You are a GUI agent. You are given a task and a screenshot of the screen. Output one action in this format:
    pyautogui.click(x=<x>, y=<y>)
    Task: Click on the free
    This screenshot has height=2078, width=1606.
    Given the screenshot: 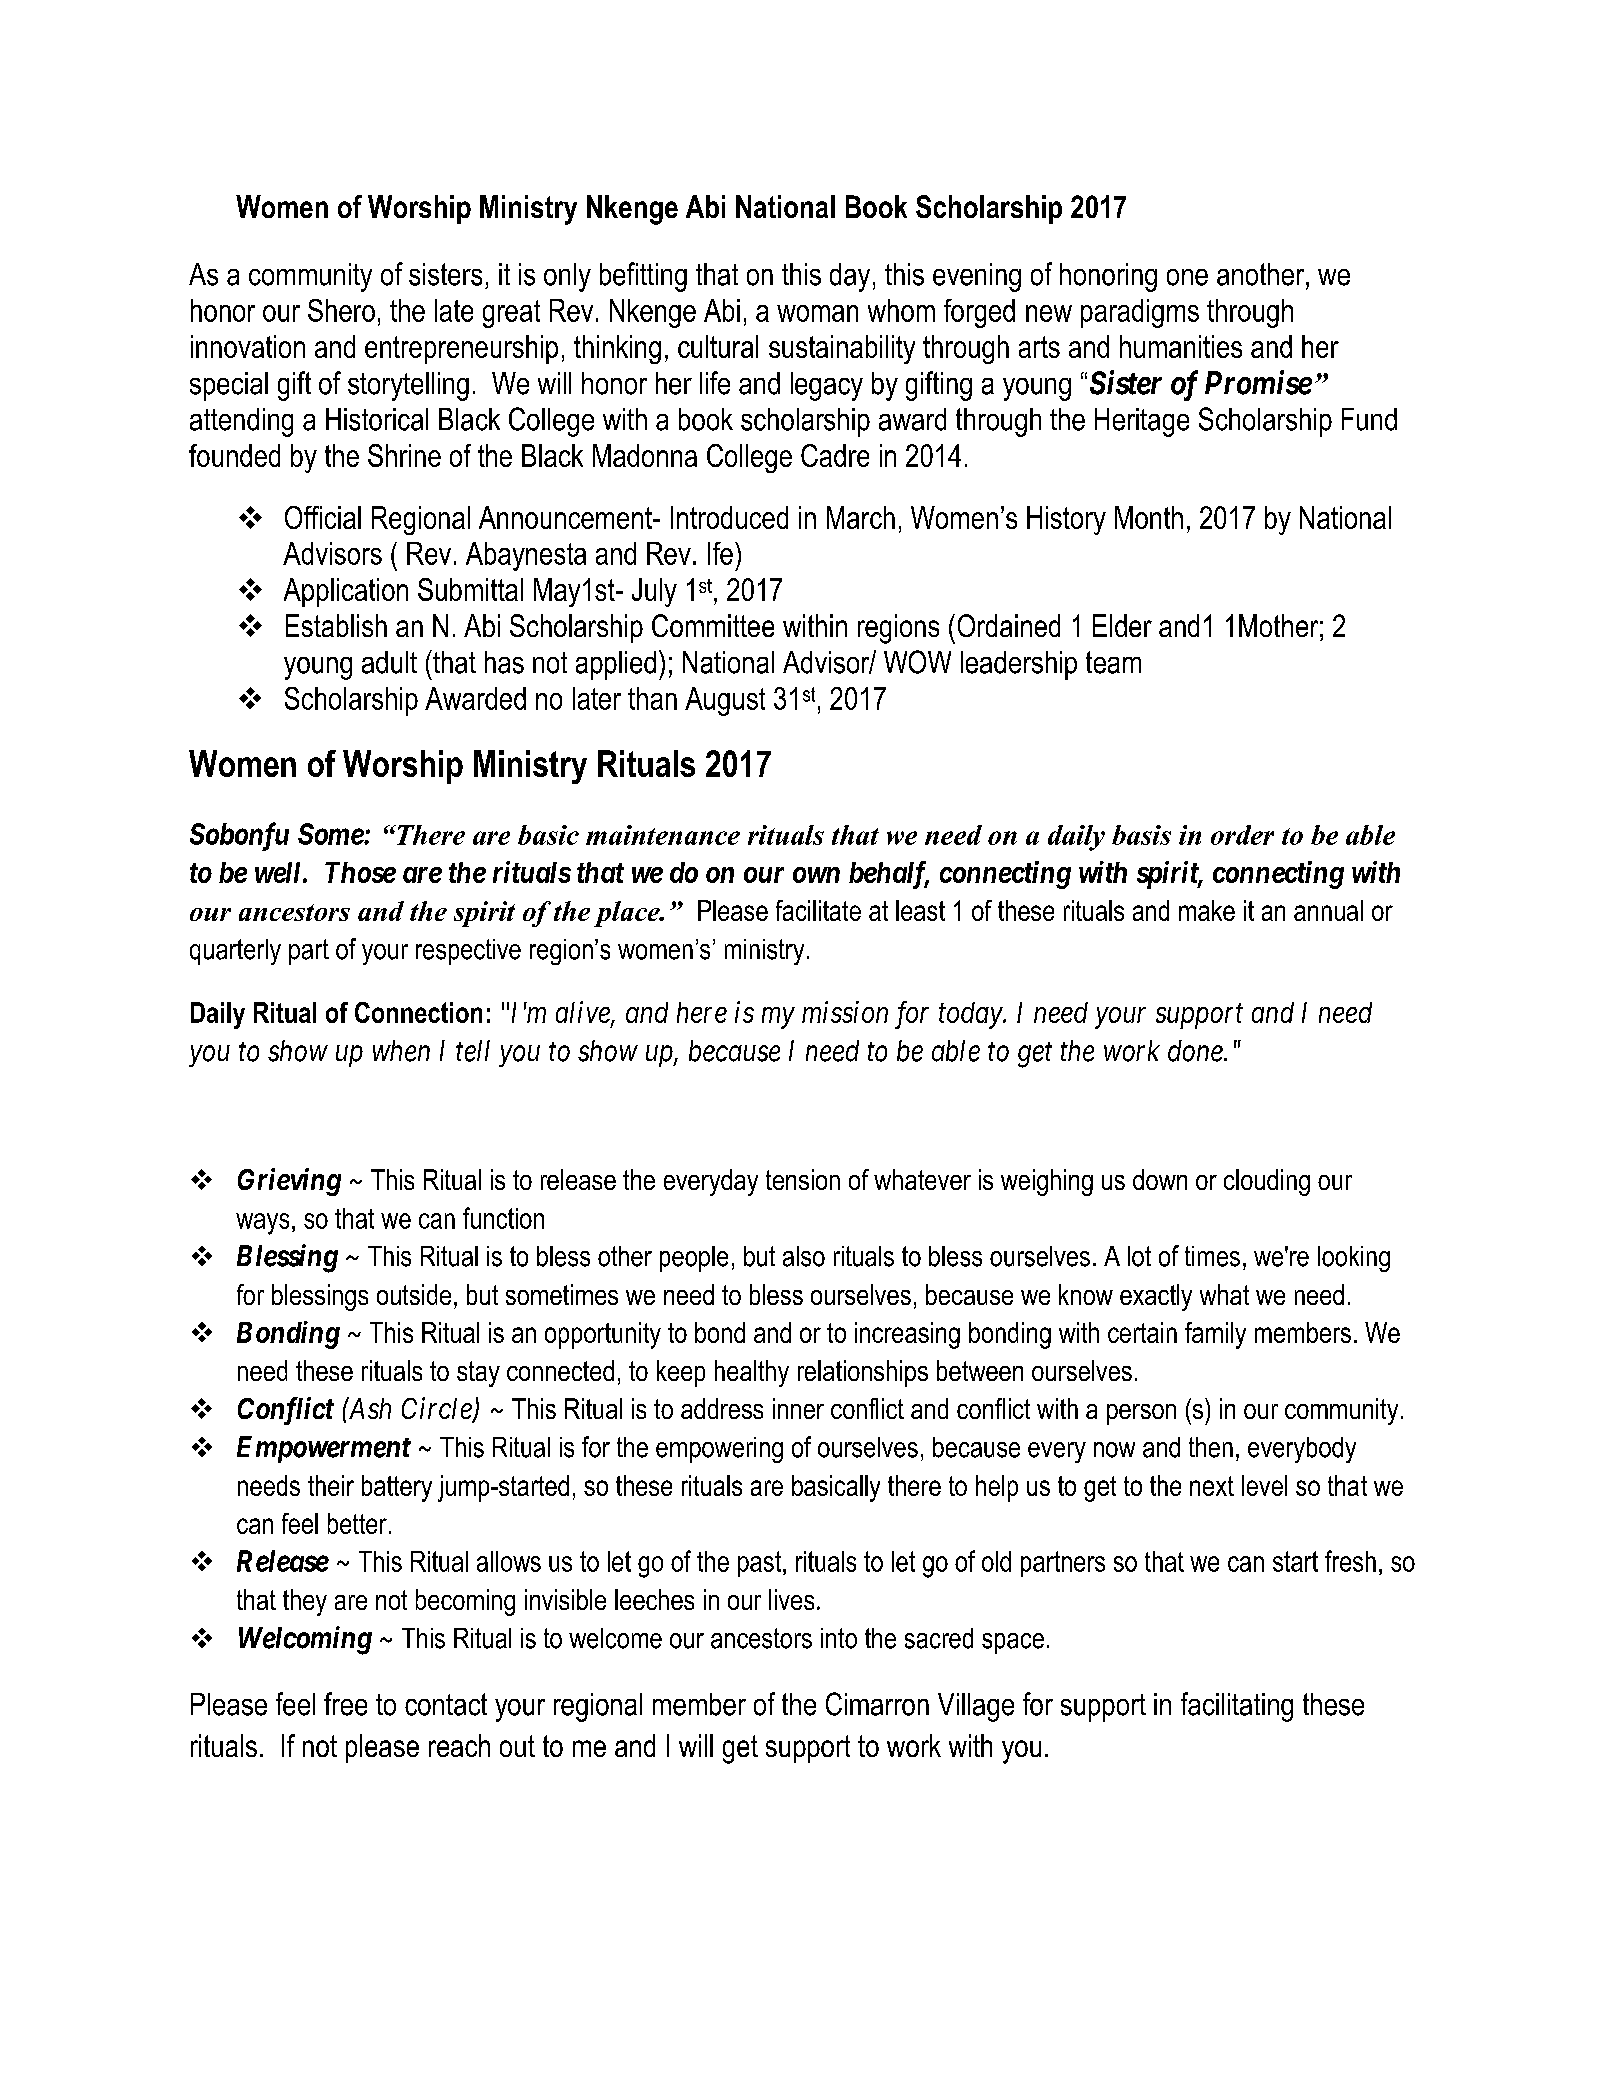 What is the action you would take?
    pyautogui.click(x=345, y=1704)
